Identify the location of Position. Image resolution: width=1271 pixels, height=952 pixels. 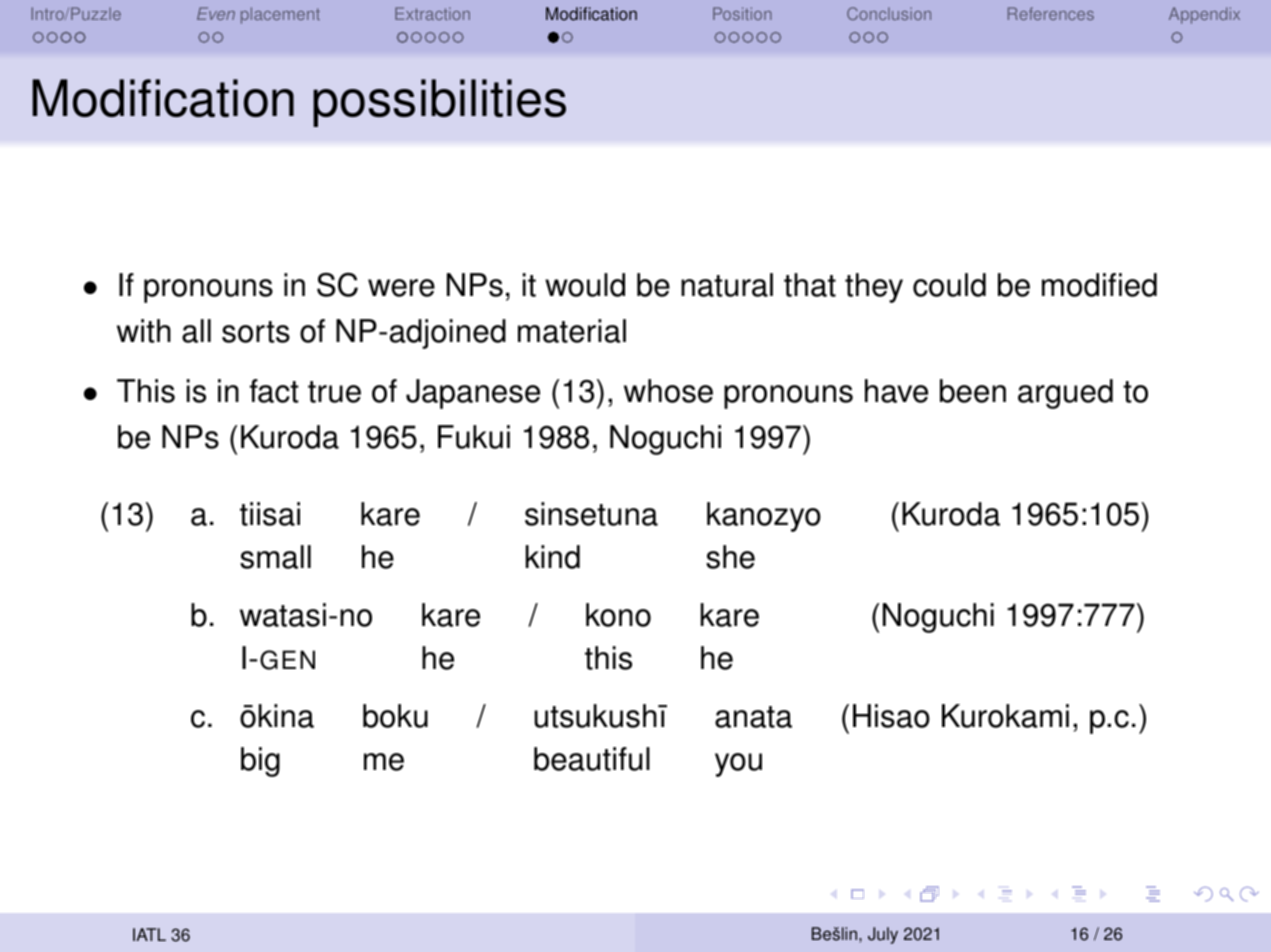
(742, 13).
